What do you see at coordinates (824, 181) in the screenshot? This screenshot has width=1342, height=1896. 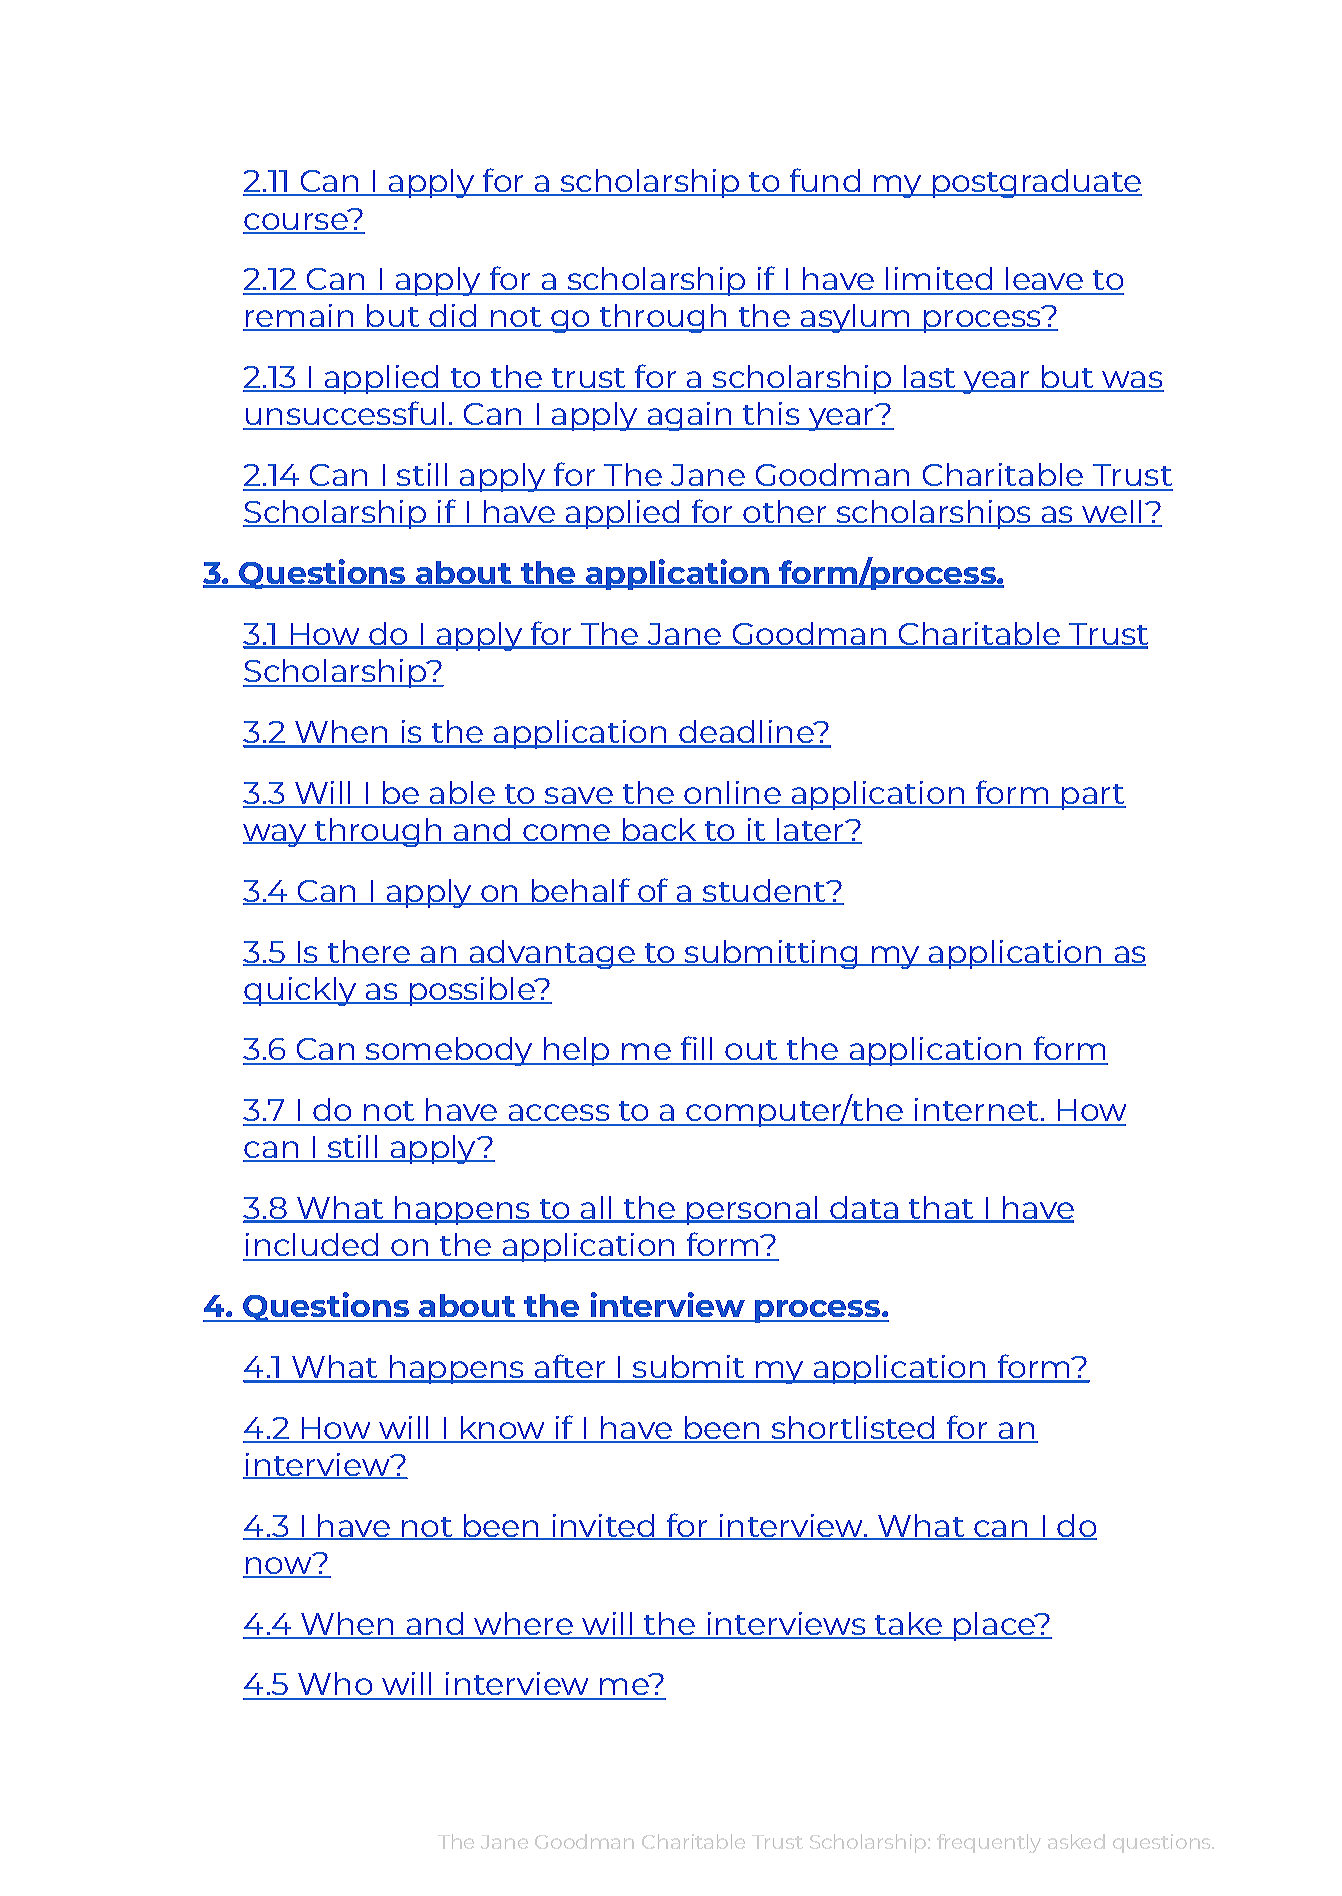 I see `fund` at bounding box center [824, 181].
